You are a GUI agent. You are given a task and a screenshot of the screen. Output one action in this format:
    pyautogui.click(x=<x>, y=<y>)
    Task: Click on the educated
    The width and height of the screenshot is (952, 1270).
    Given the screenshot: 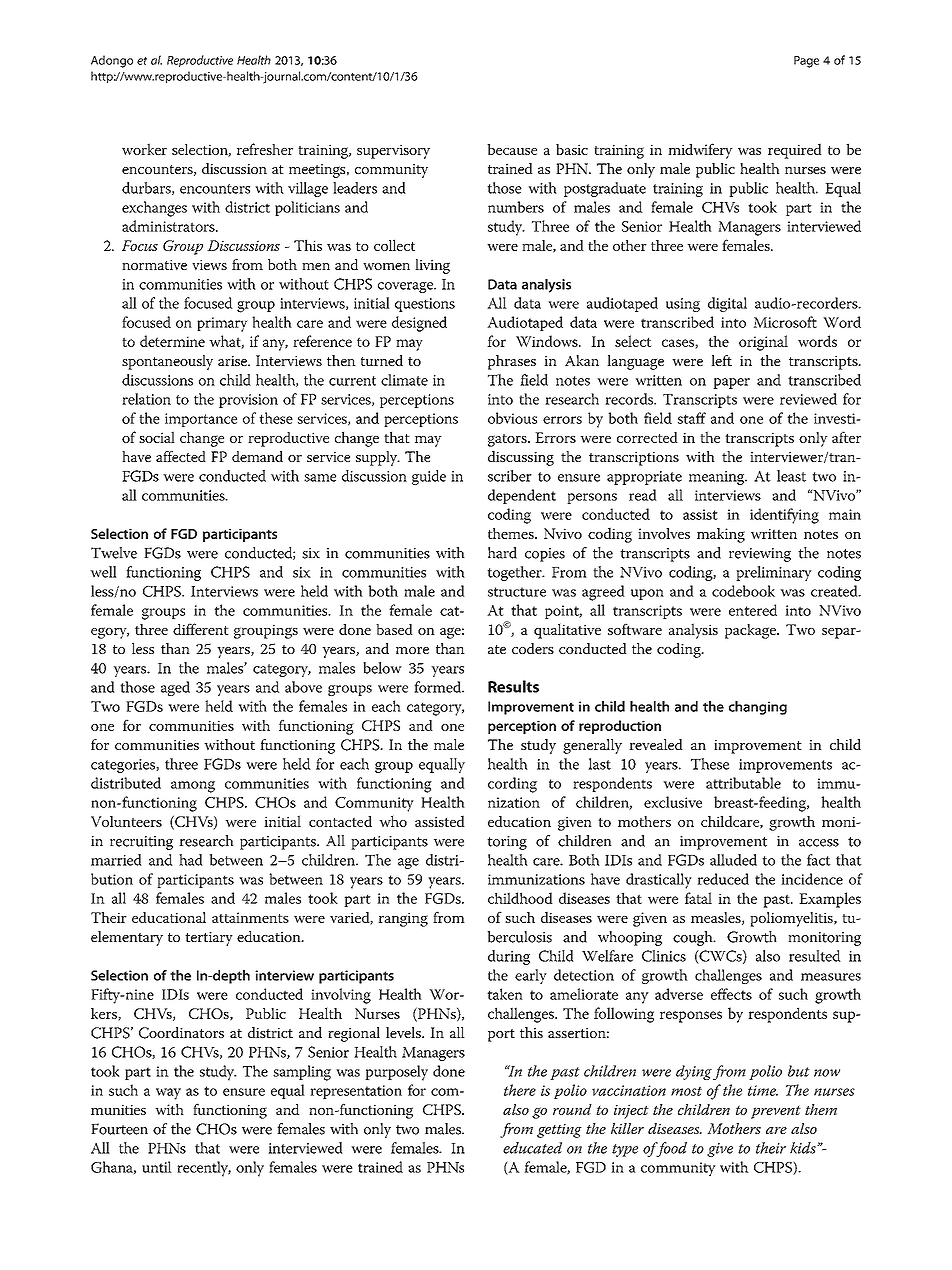 What is the action you would take?
    pyautogui.click(x=532, y=1148)
